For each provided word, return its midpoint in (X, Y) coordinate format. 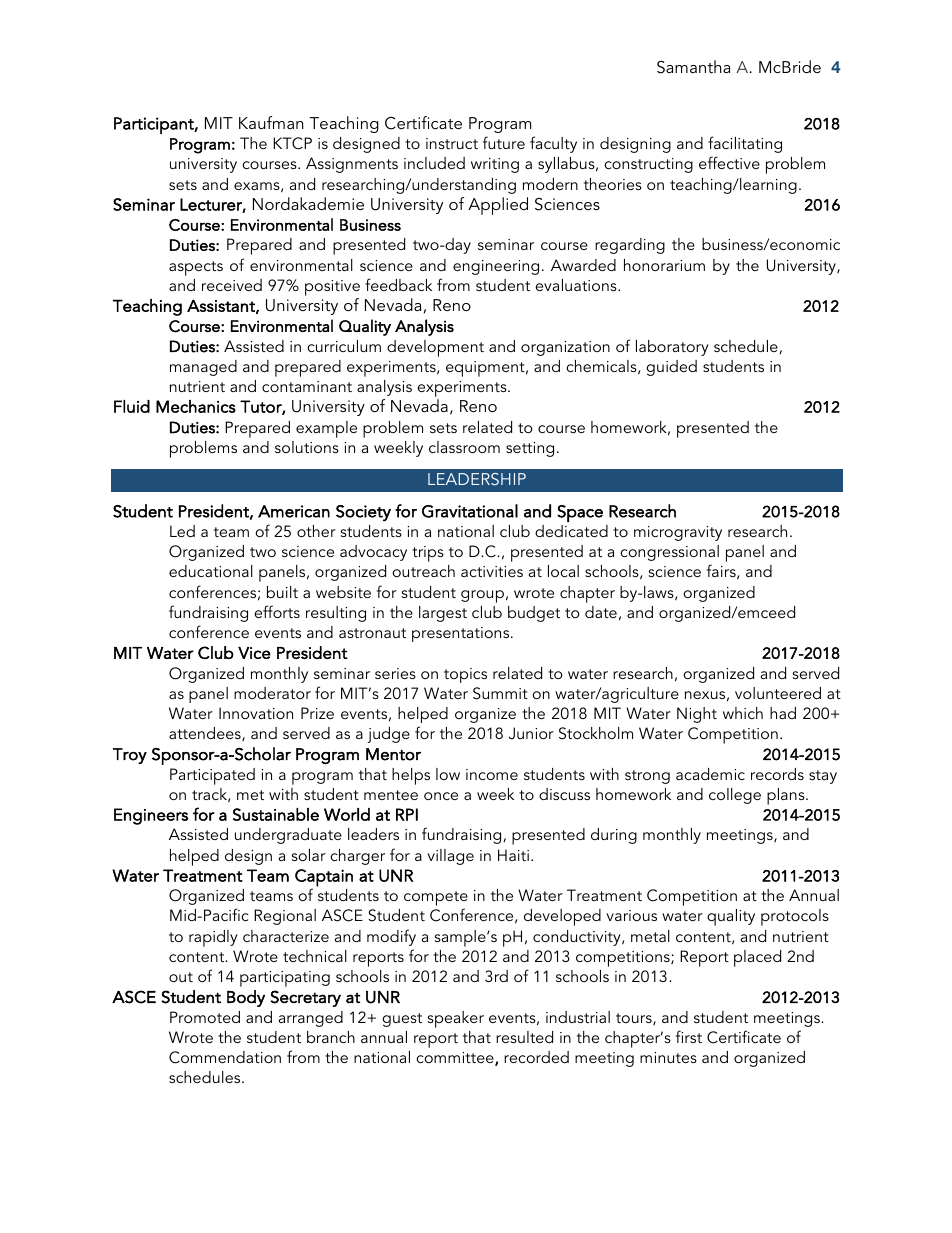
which (743, 713)
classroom (464, 447)
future (504, 142)
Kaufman (271, 122)
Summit (500, 693)
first (689, 1036)
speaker (456, 1019)
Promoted (205, 1017)
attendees (206, 734)
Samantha (693, 67)
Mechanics (196, 406)
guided (671, 368)
